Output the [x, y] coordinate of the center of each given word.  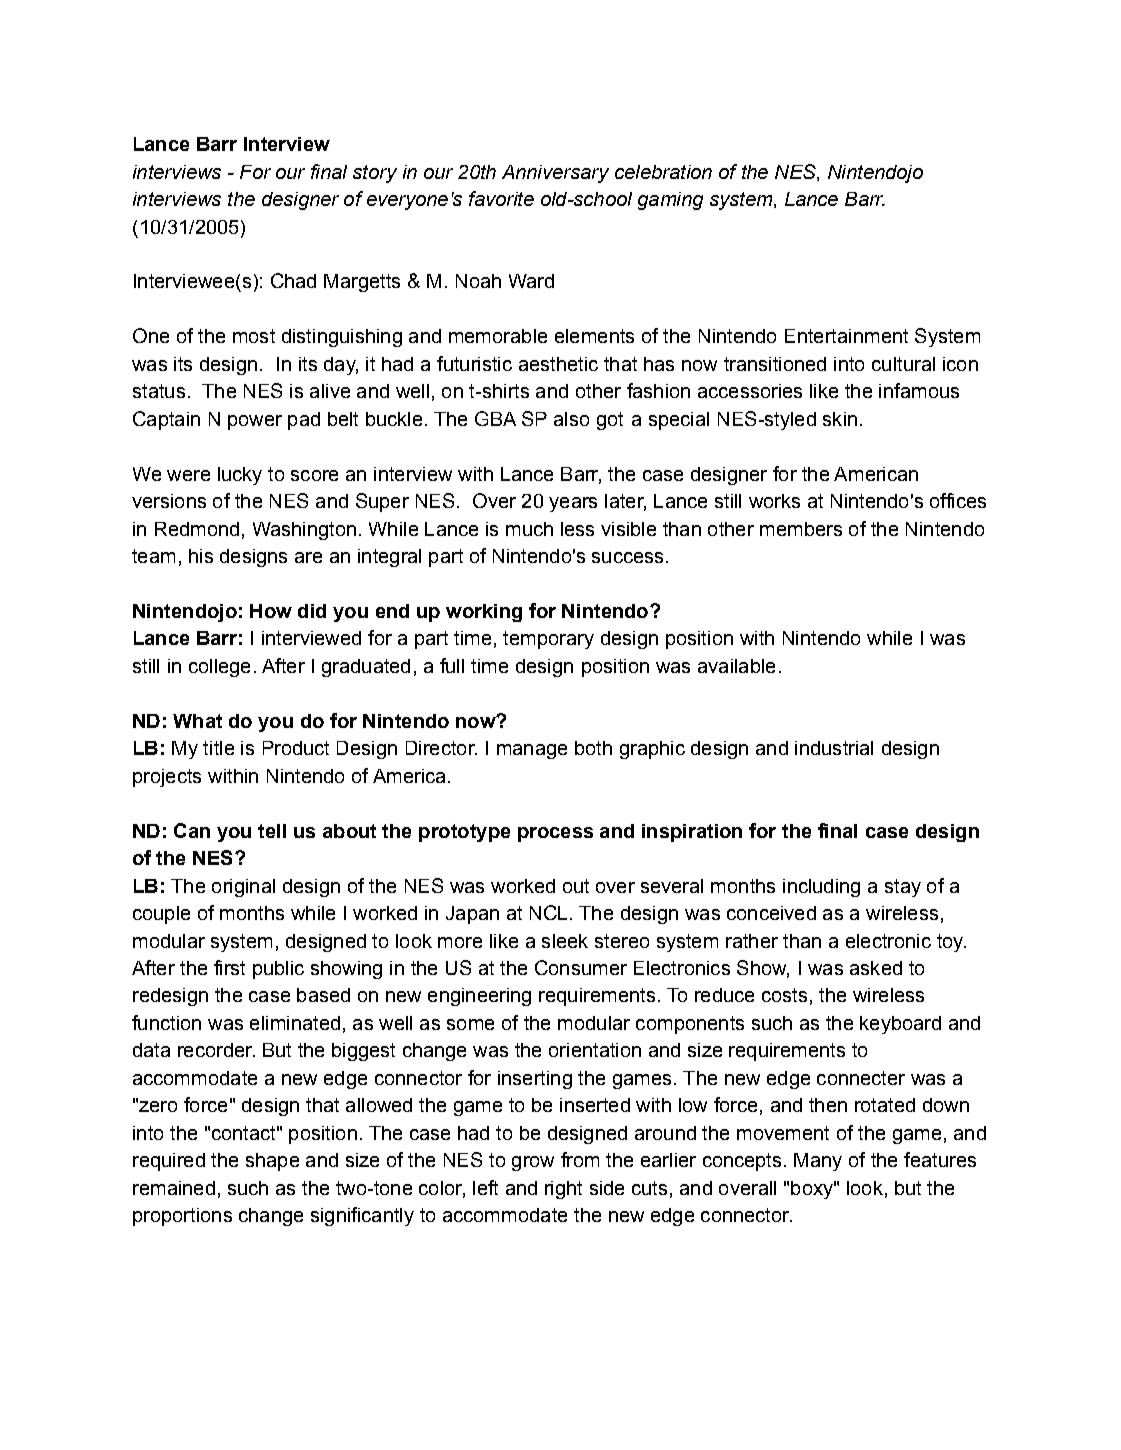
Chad [293, 280]
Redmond [197, 529]
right [563, 1190]
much [529, 529]
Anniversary [555, 174]
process [555, 834]
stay [903, 888]
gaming [670, 201]
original [243, 888]
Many [818, 1162]
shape [272, 1162]
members [801, 529]
